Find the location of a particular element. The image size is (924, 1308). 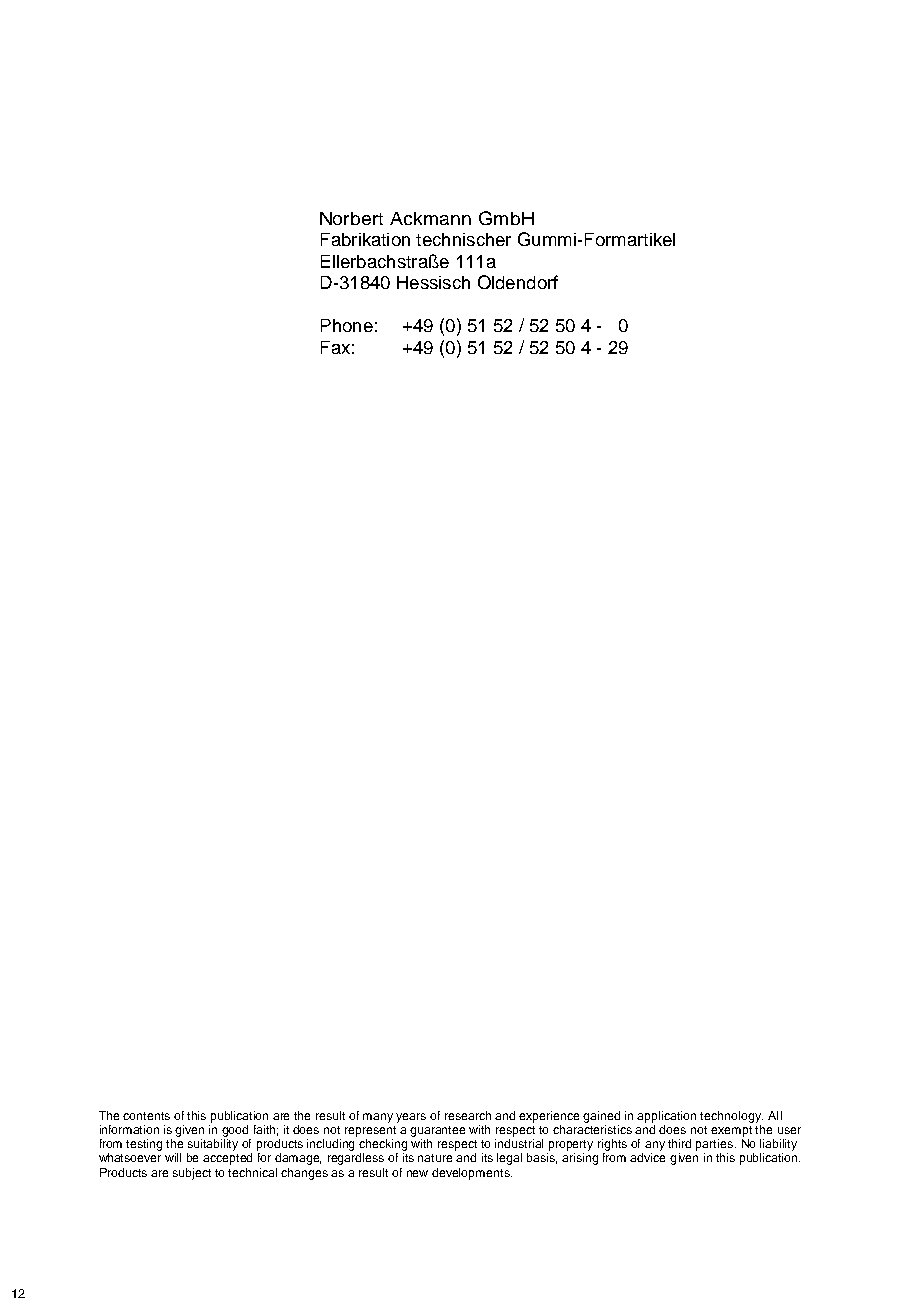

research is located at coordinates (468, 1115).
